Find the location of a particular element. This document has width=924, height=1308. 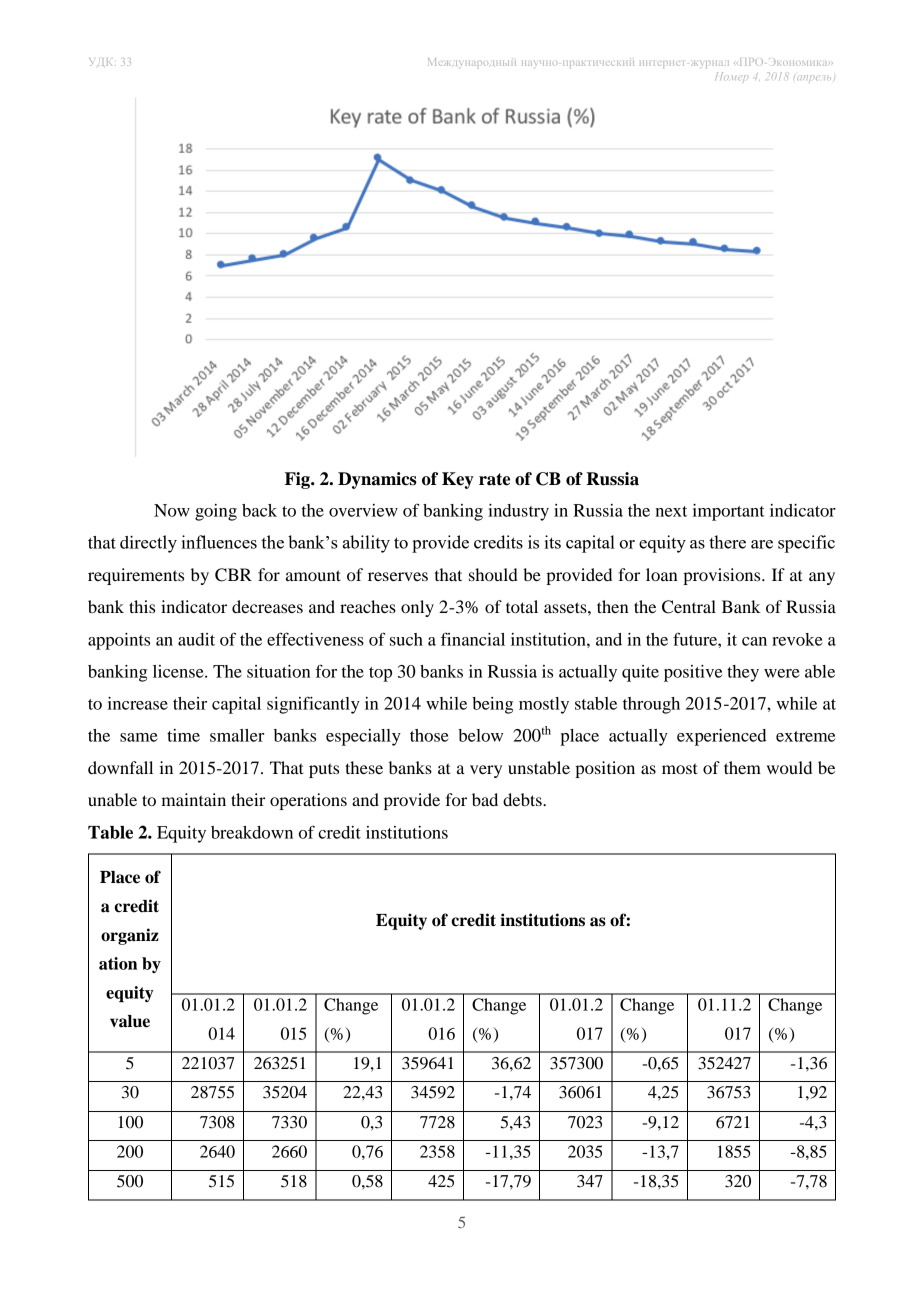

this is located at coordinates (142, 606).
